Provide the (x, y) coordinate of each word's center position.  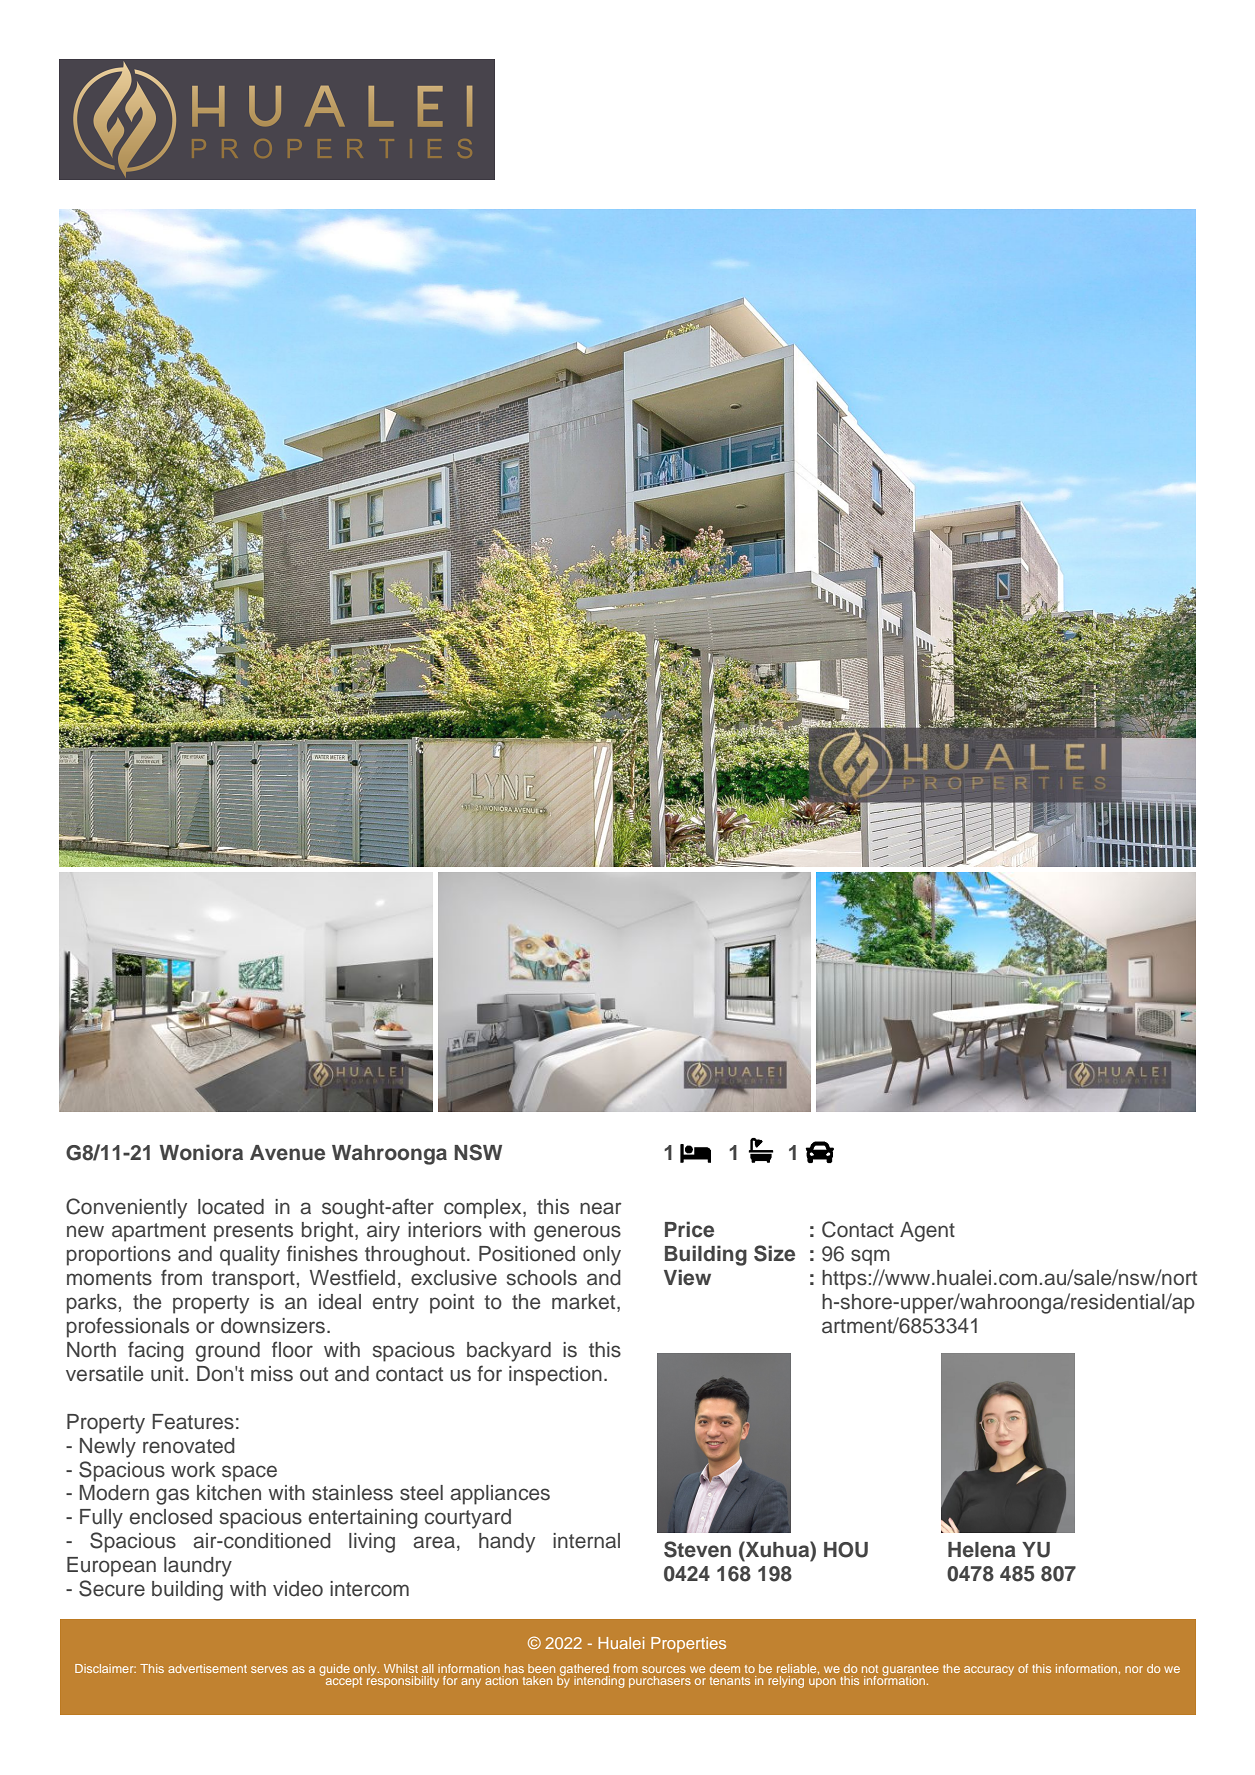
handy (507, 1543)
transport (253, 1280)
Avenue (287, 1153)
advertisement (207, 1668)
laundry (198, 1567)
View (687, 1277)
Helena (982, 1550)
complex (484, 1209)
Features (193, 1422)
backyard (509, 1352)
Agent (927, 1232)
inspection (555, 1376)
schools (542, 1278)
